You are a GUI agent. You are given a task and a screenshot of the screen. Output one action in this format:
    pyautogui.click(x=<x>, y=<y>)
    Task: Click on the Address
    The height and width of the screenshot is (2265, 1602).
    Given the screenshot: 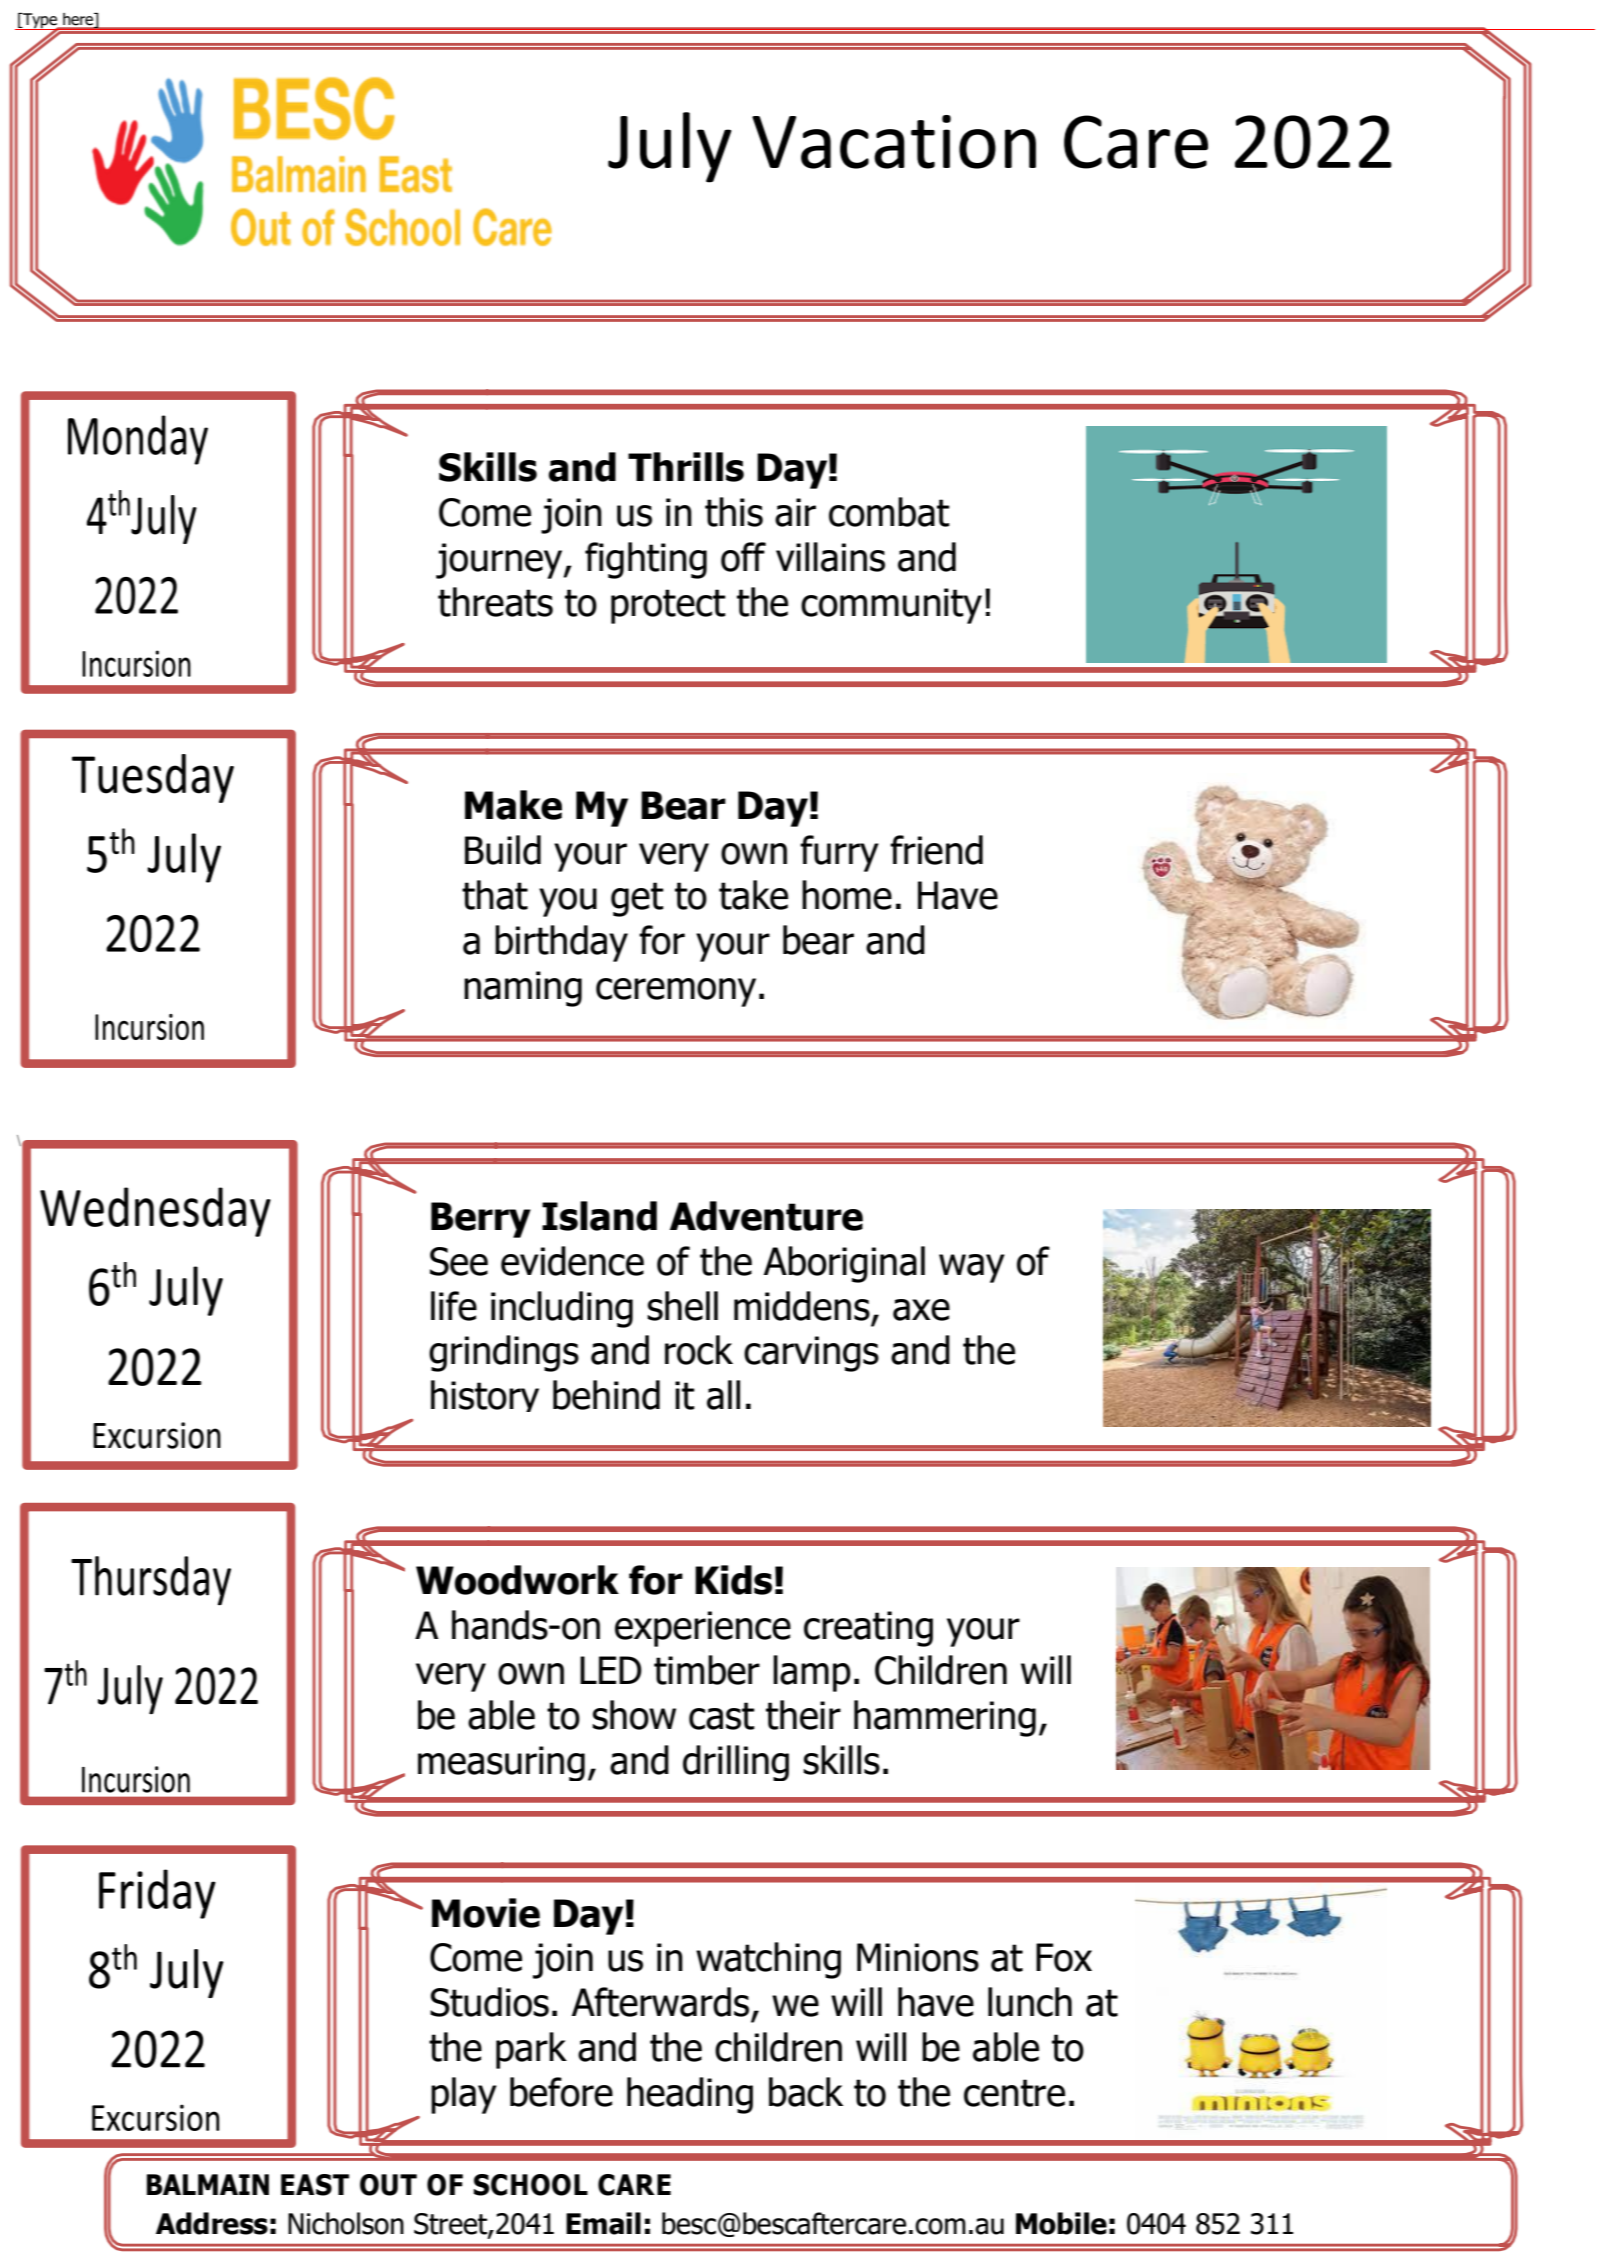 What is the action you would take?
    pyautogui.click(x=212, y=2223)
